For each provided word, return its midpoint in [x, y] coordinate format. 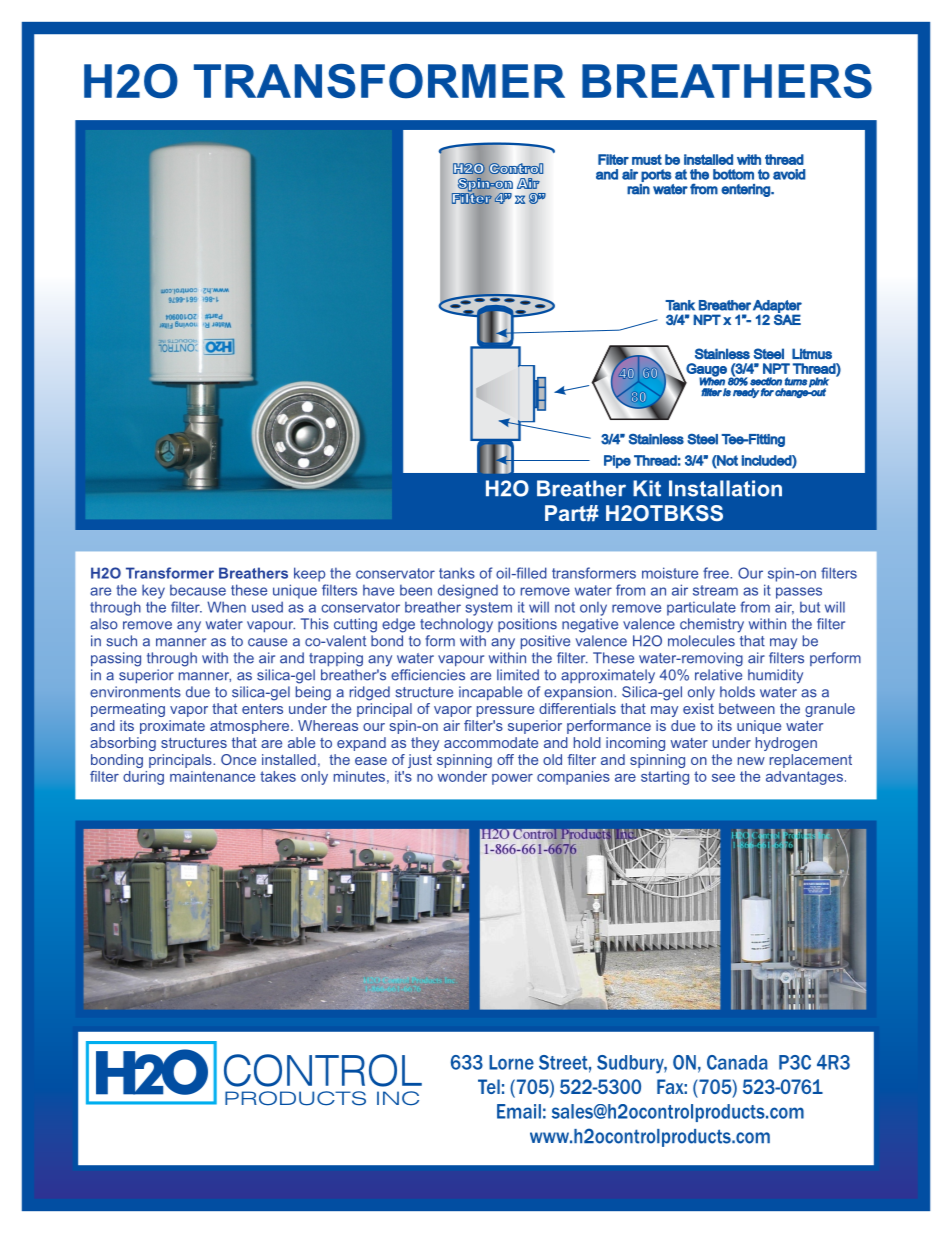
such [121, 641]
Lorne [511, 1062]
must [647, 159]
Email [519, 1111]
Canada [737, 1062]
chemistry [712, 625]
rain [638, 189]
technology [456, 625]
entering [746, 190]
